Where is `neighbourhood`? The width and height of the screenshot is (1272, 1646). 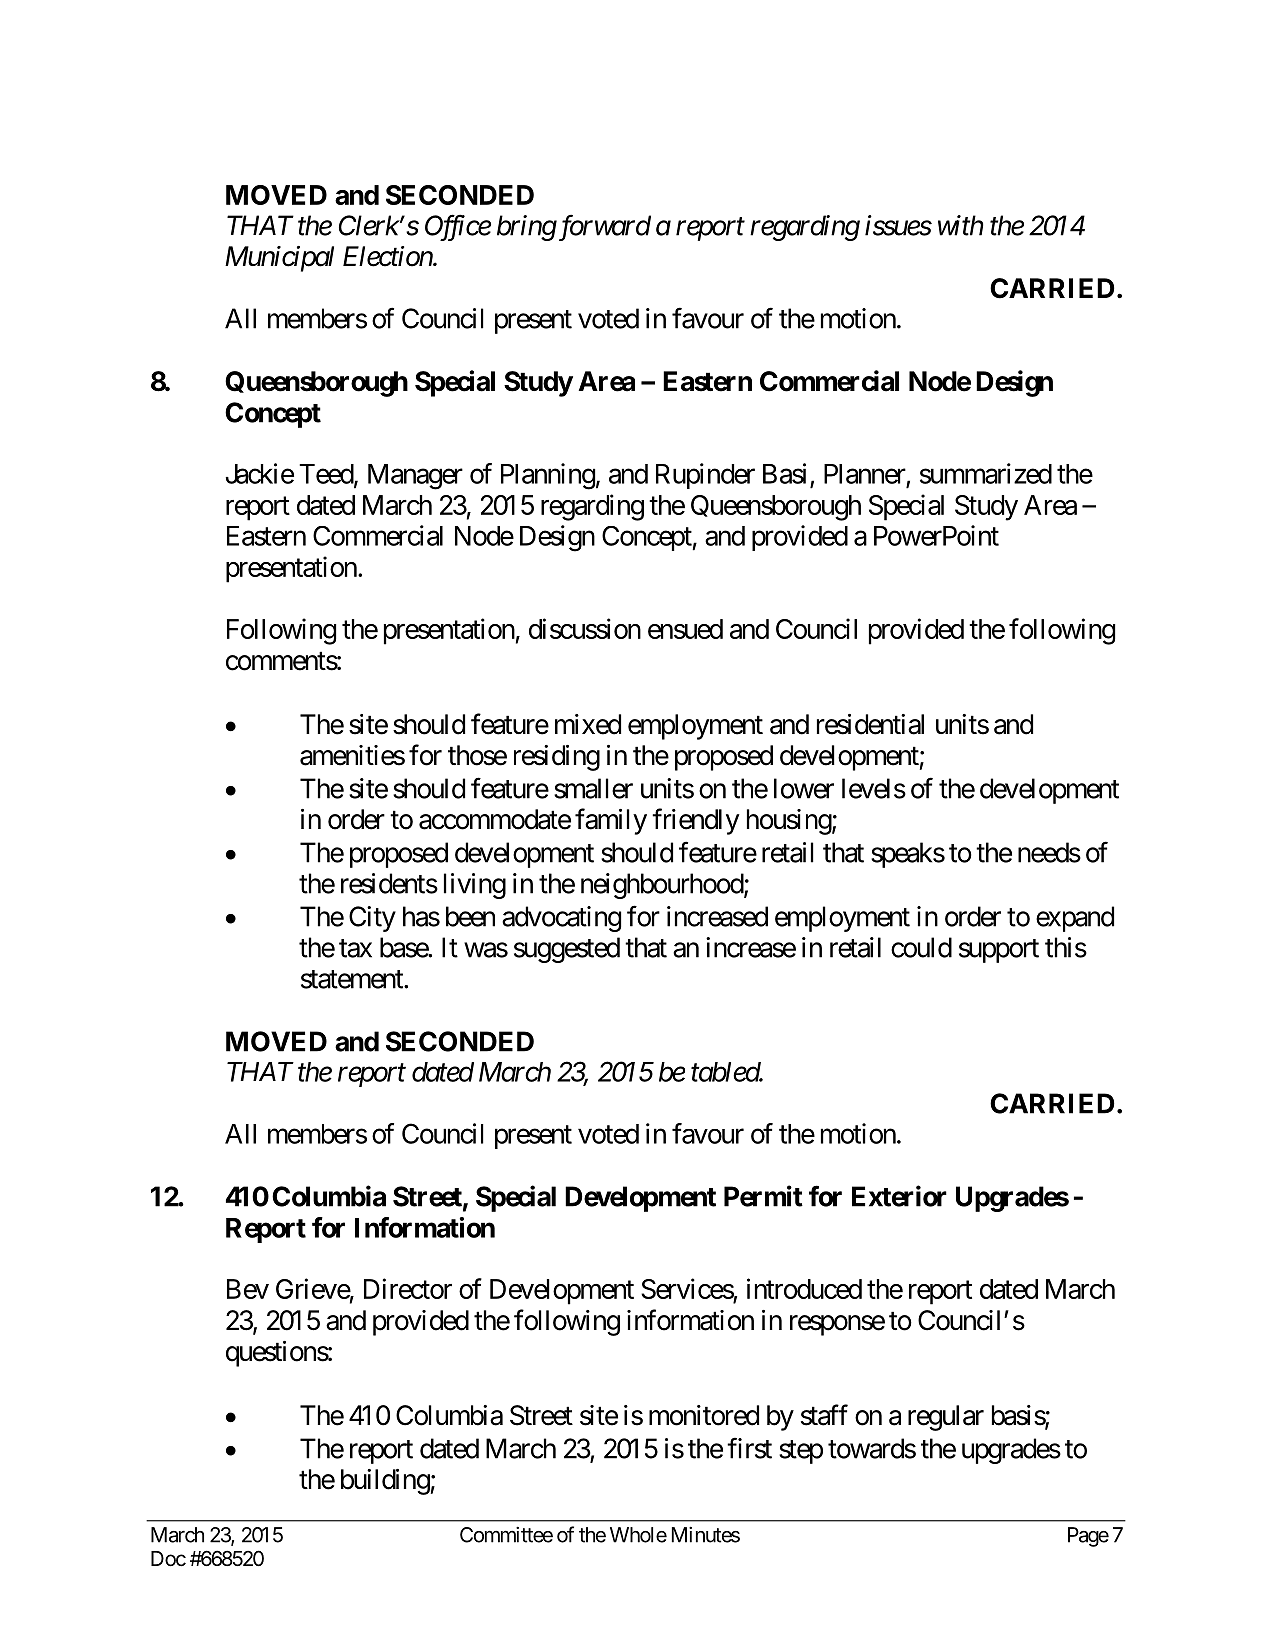
neighbourhood is located at coordinates (663, 886).
